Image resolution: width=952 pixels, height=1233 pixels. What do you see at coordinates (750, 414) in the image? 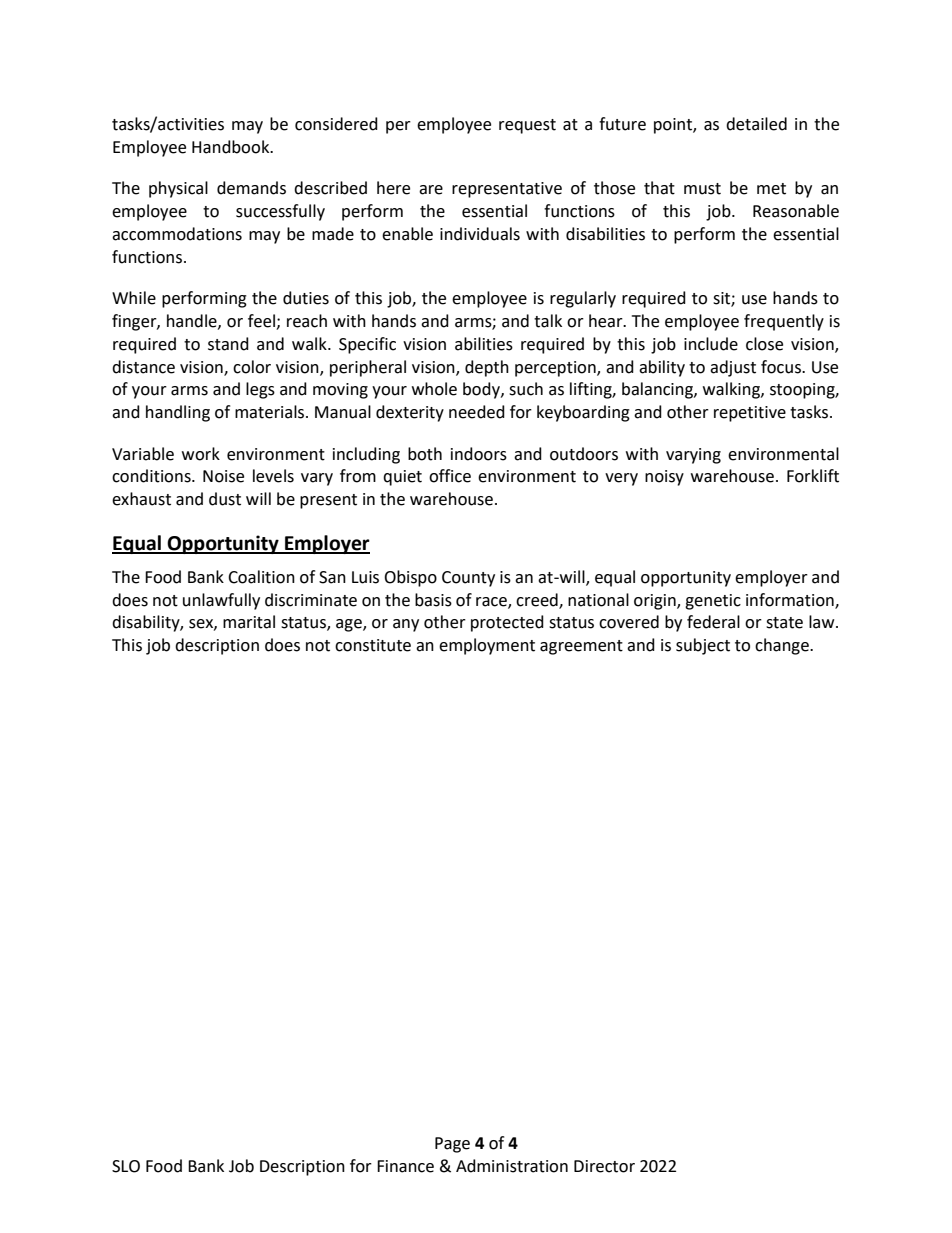
I see `repetitive` at bounding box center [750, 414].
